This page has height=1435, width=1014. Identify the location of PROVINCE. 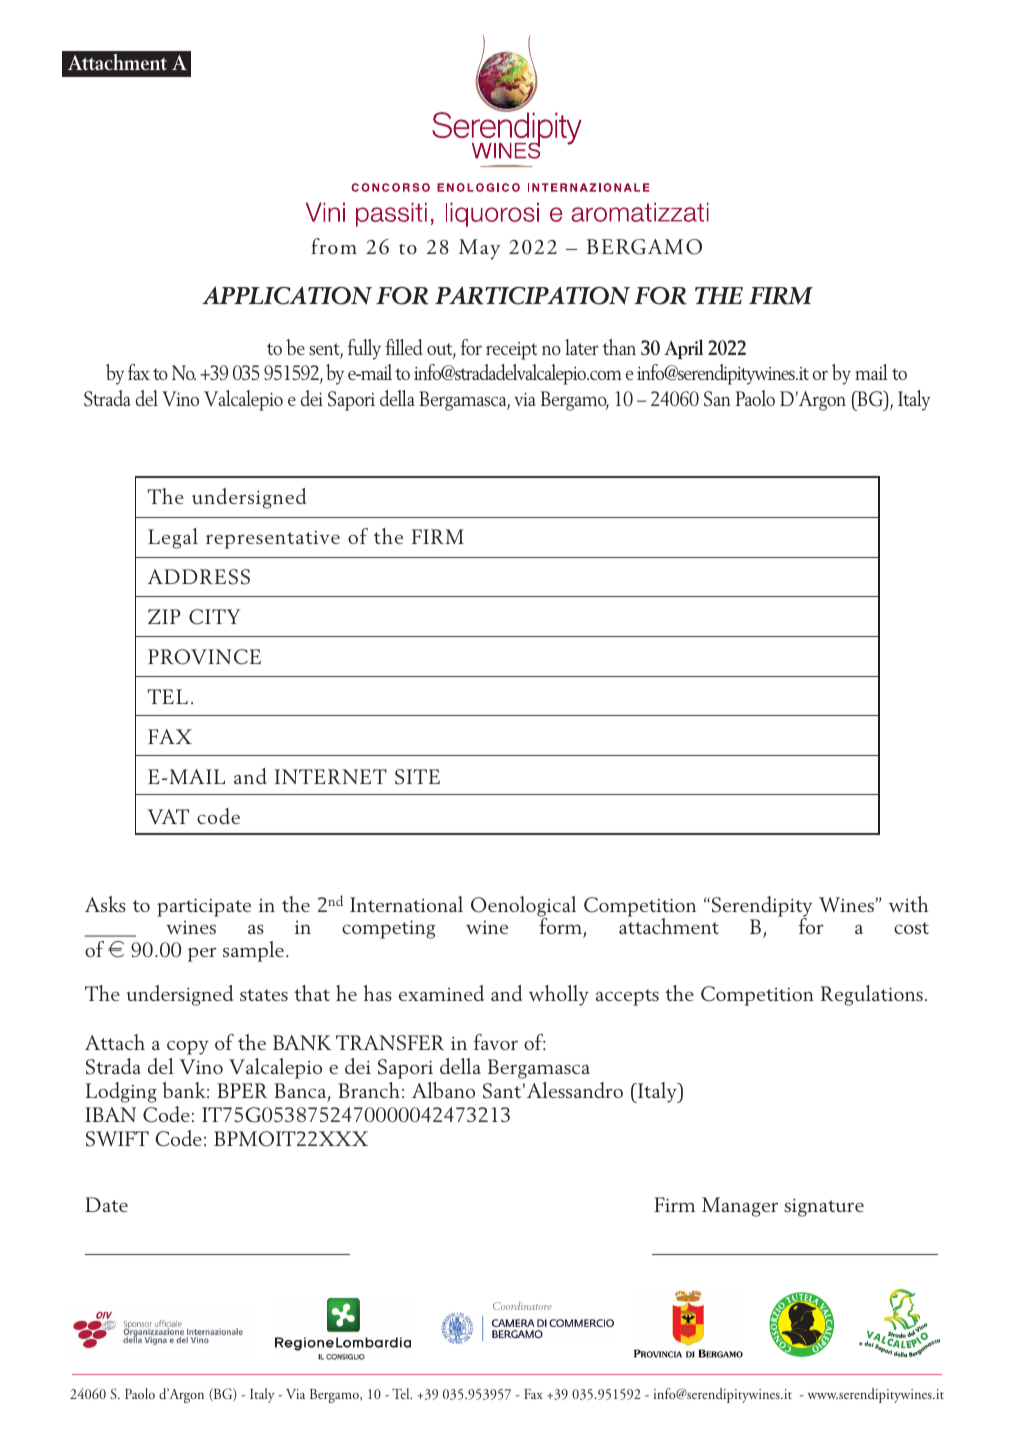
(204, 657).
